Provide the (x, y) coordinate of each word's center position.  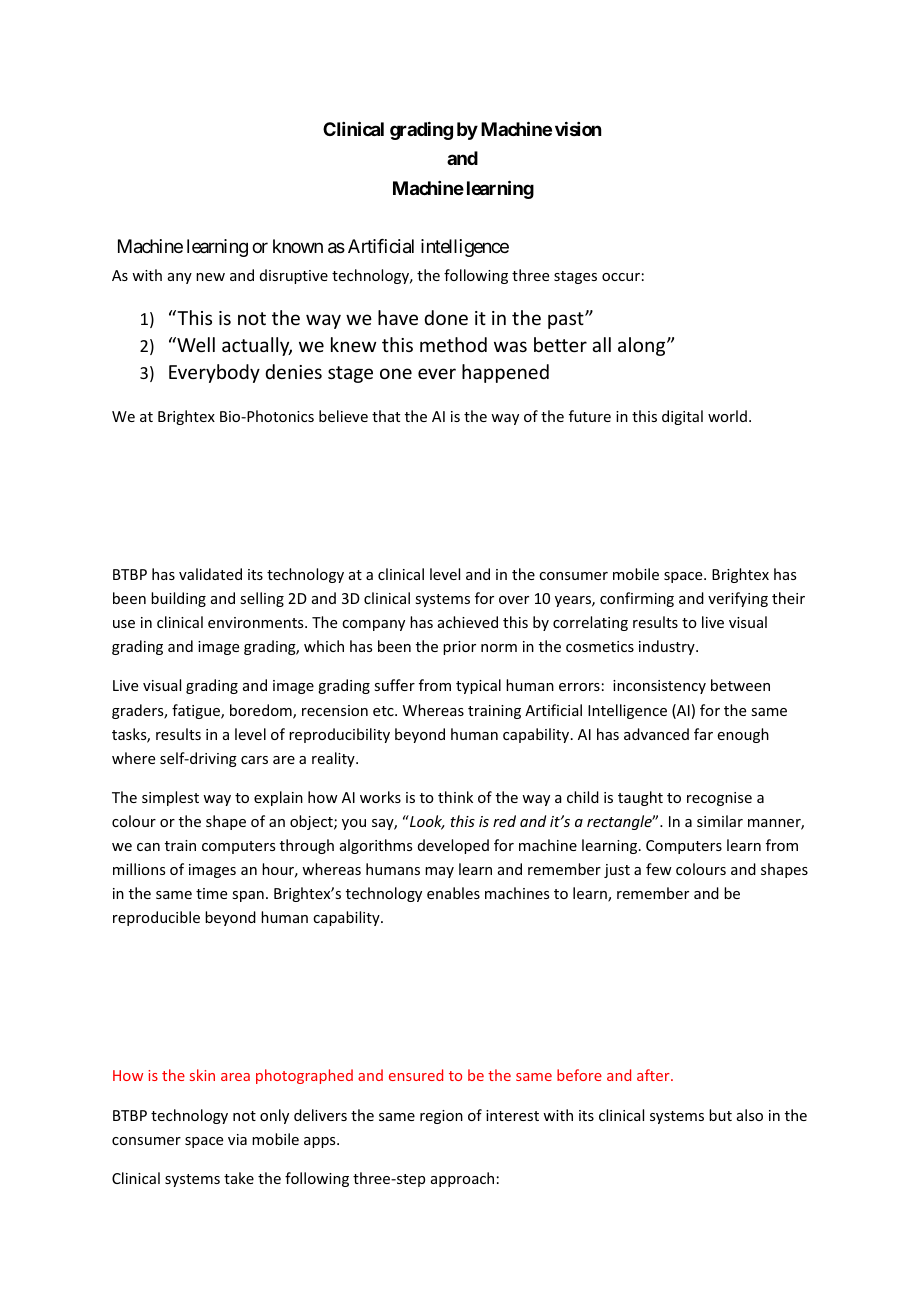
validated (210, 574)
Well (195, 344)
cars (254, 760)
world (727, 416)
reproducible (156, 918)
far (703, 734)
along (643, 346)
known (298, 246)
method (453, 344)
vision (578, 129)
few (659, 869)
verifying (738, 599)
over (514, 600)
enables (453, 893)
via (237, 1139)
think (455, 797)
